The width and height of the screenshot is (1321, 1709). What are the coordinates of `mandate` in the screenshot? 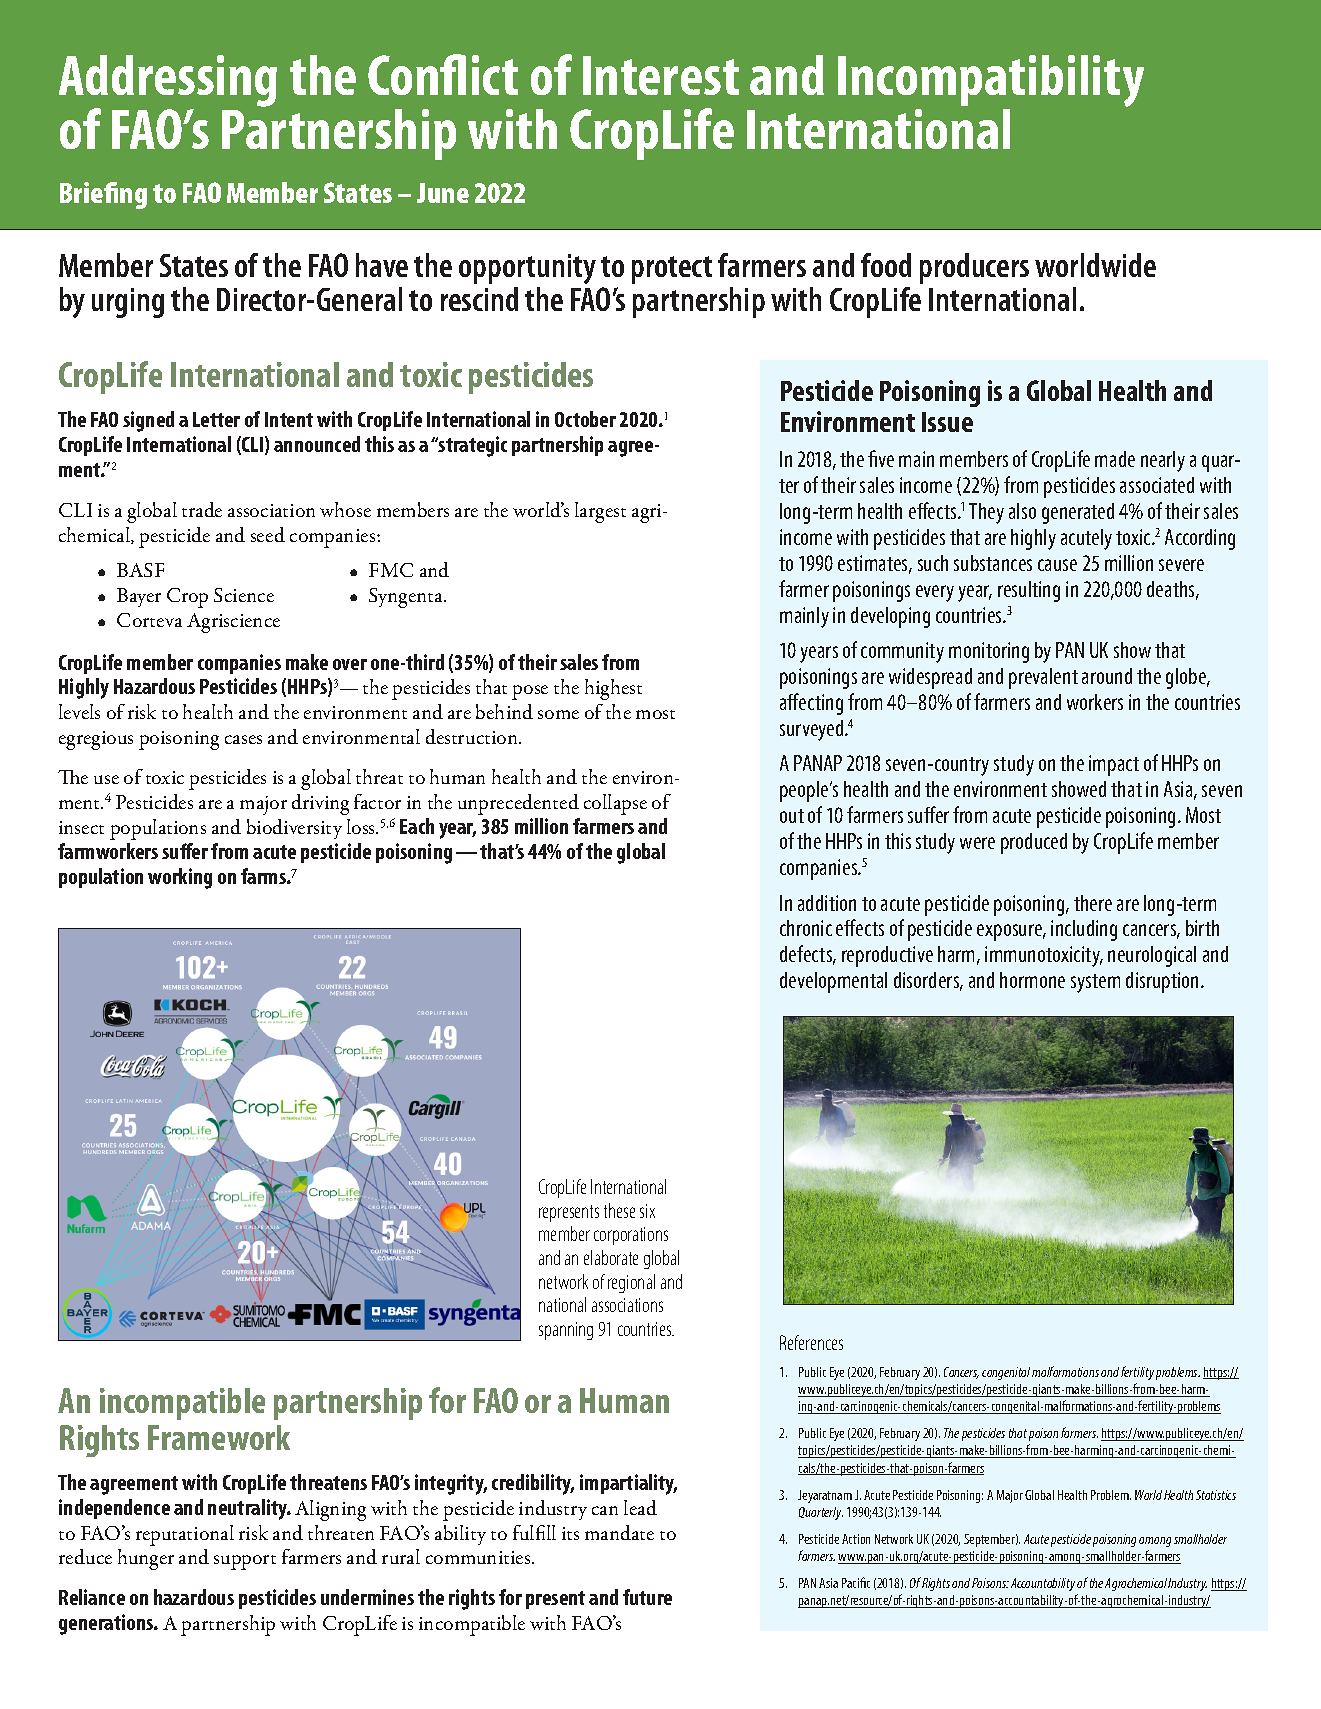 It's located at (619, 1532).
